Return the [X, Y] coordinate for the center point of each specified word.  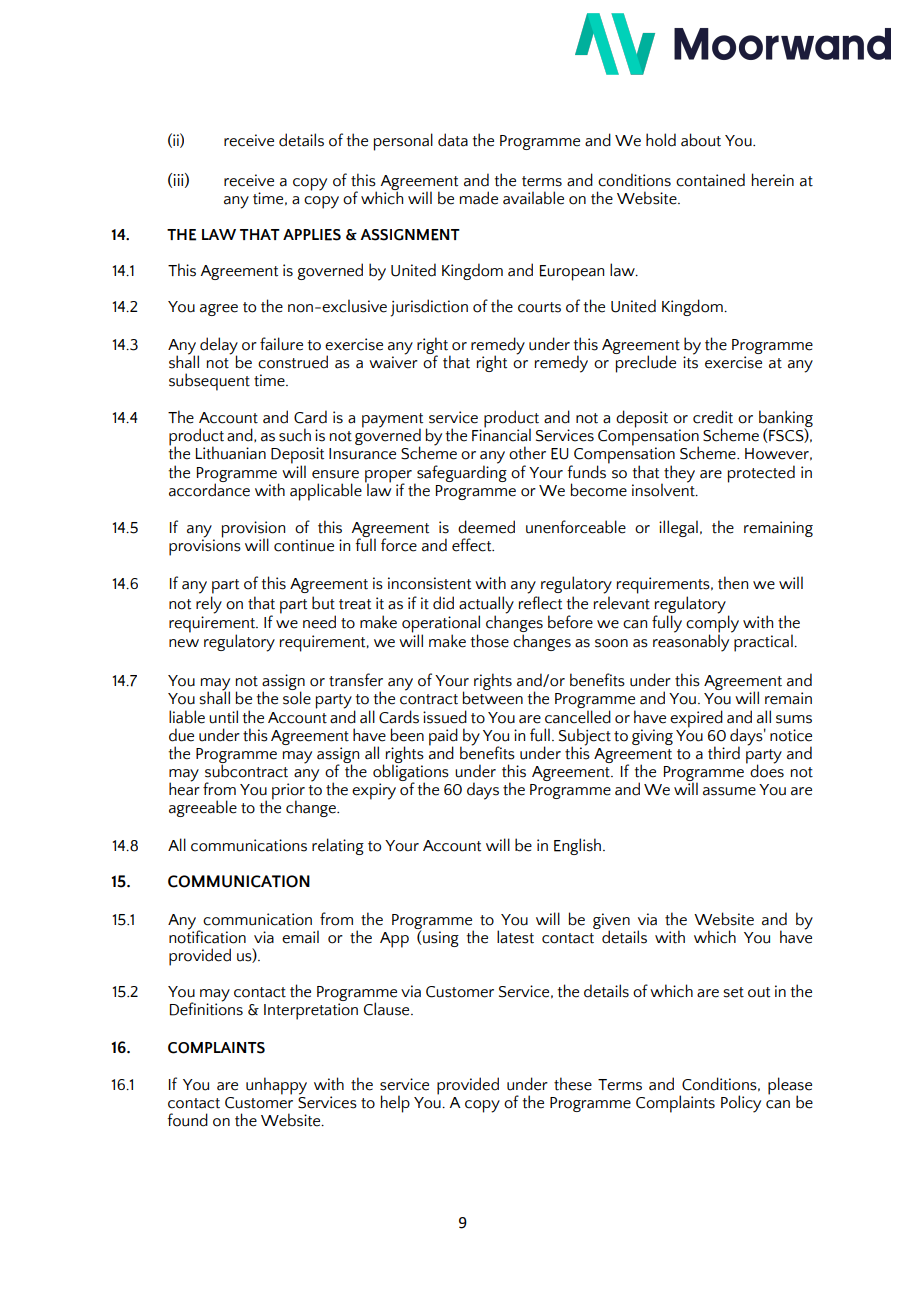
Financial [501, 434]
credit [713, 417]
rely [209, 605]
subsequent [209, 382]
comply [712, 624]
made [479, 198]
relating [338, 846]
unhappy [276, 1086]
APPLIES [312, 235]
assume [729, 791]
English [579, 846]
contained [710, 180]
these [573, 1084]
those [489, 641]
